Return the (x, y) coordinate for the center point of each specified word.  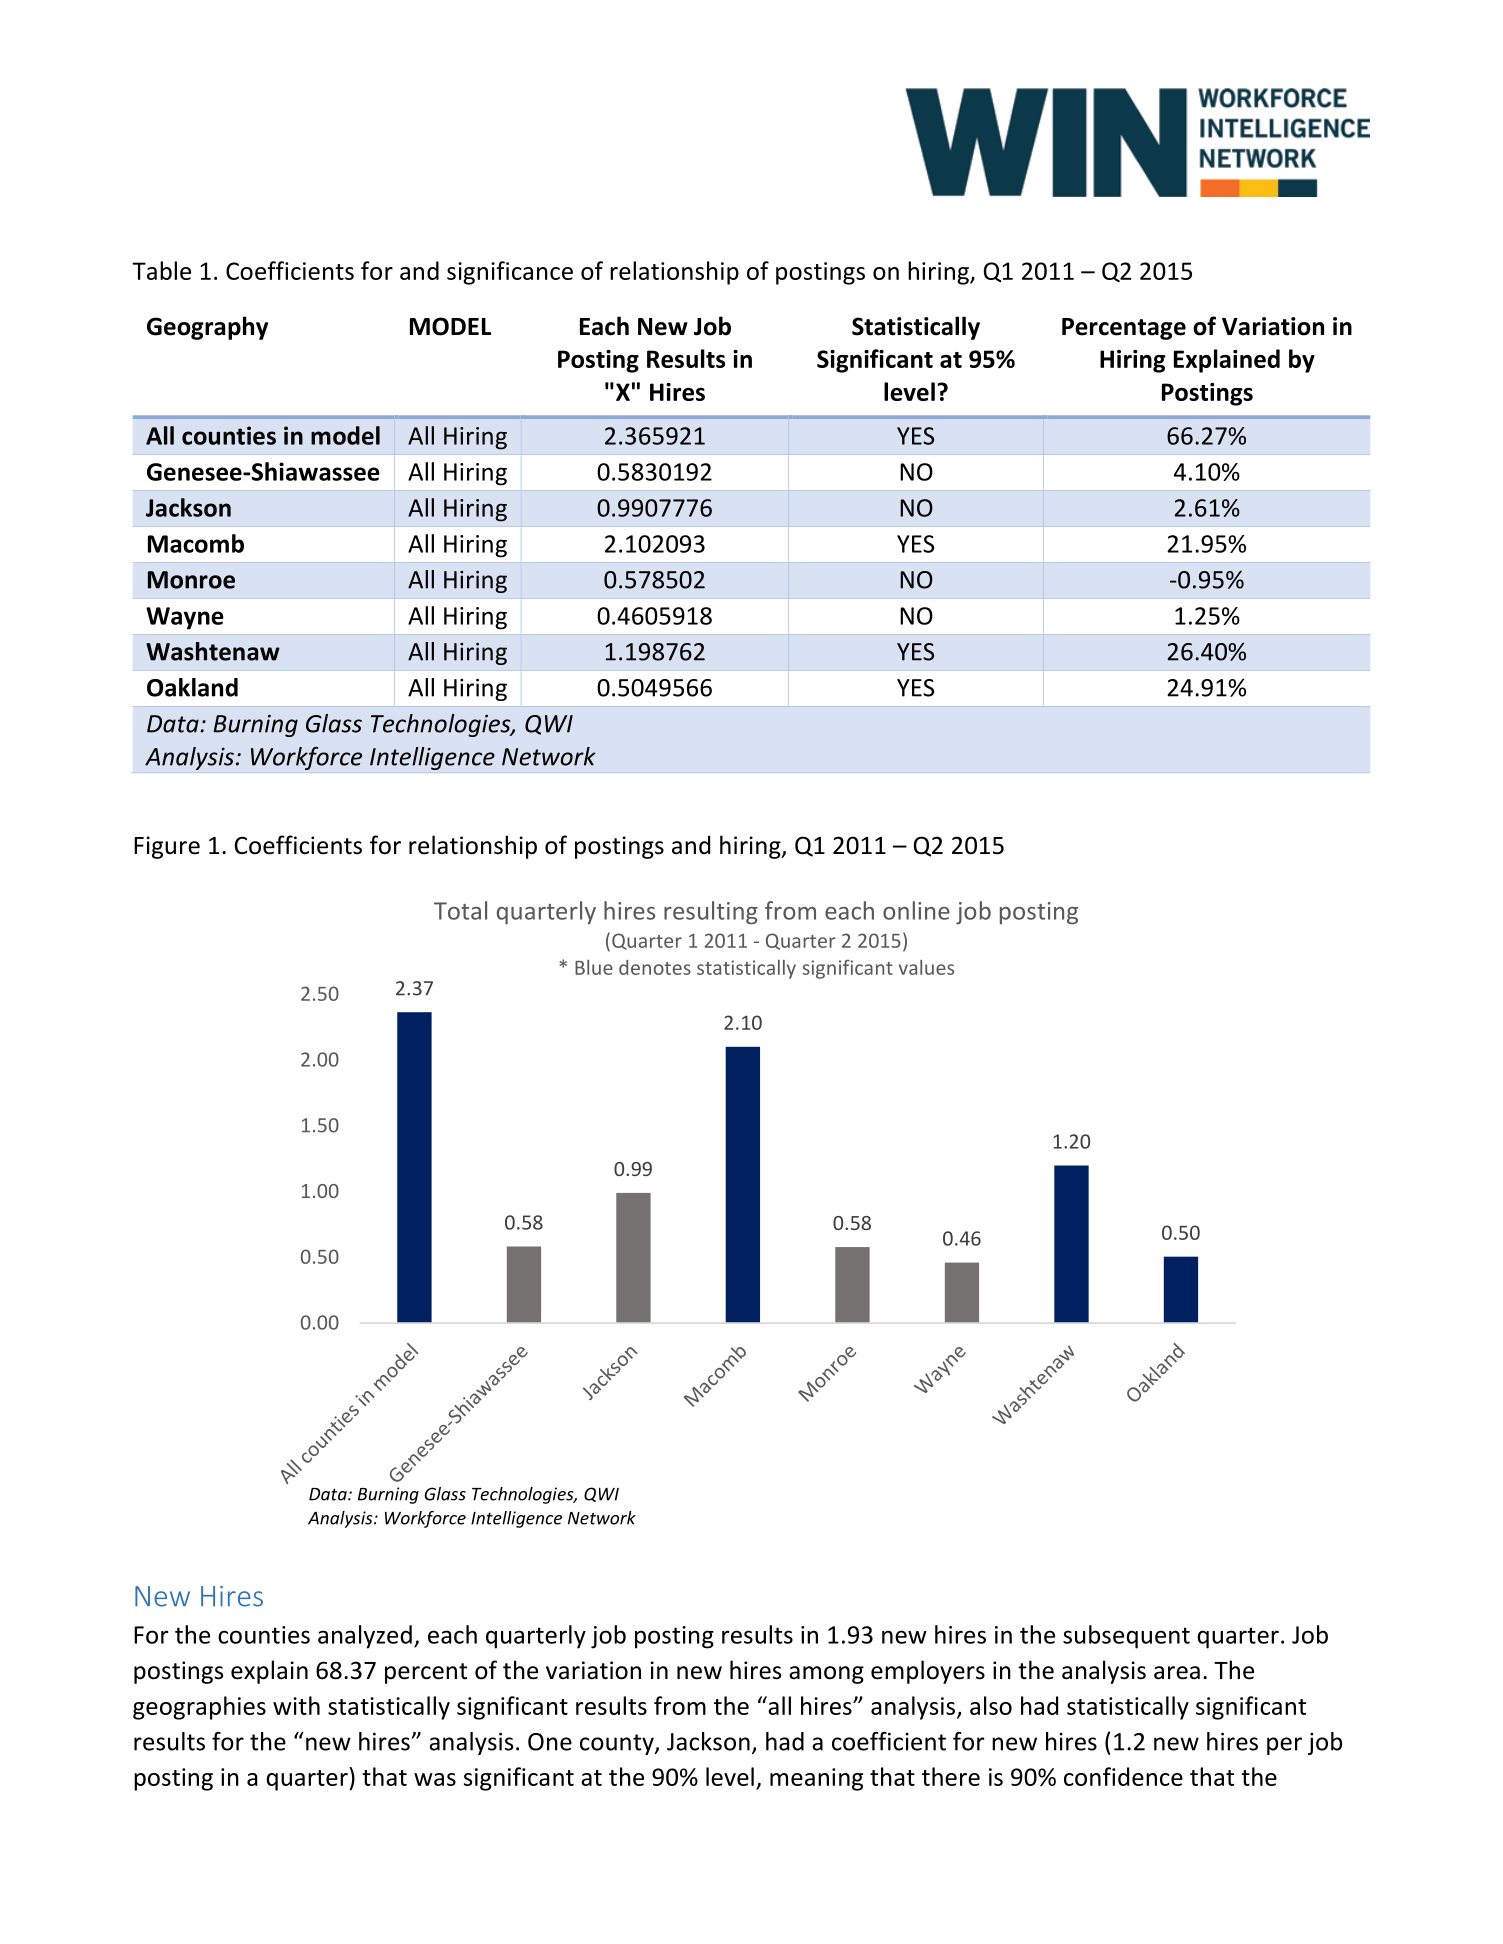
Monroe (191, 580)
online (916, 910)
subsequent (1126, 1637)
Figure (167, 847)
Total (460, 910)
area (1177, 1673)
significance (510, 273)
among (826, 1675)
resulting (711, 912)
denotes (655, 967)
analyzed (365, 1637)
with (296, 1705)
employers (928, 1672)
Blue (594, 967)
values (926, 967)
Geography (207, 328)
